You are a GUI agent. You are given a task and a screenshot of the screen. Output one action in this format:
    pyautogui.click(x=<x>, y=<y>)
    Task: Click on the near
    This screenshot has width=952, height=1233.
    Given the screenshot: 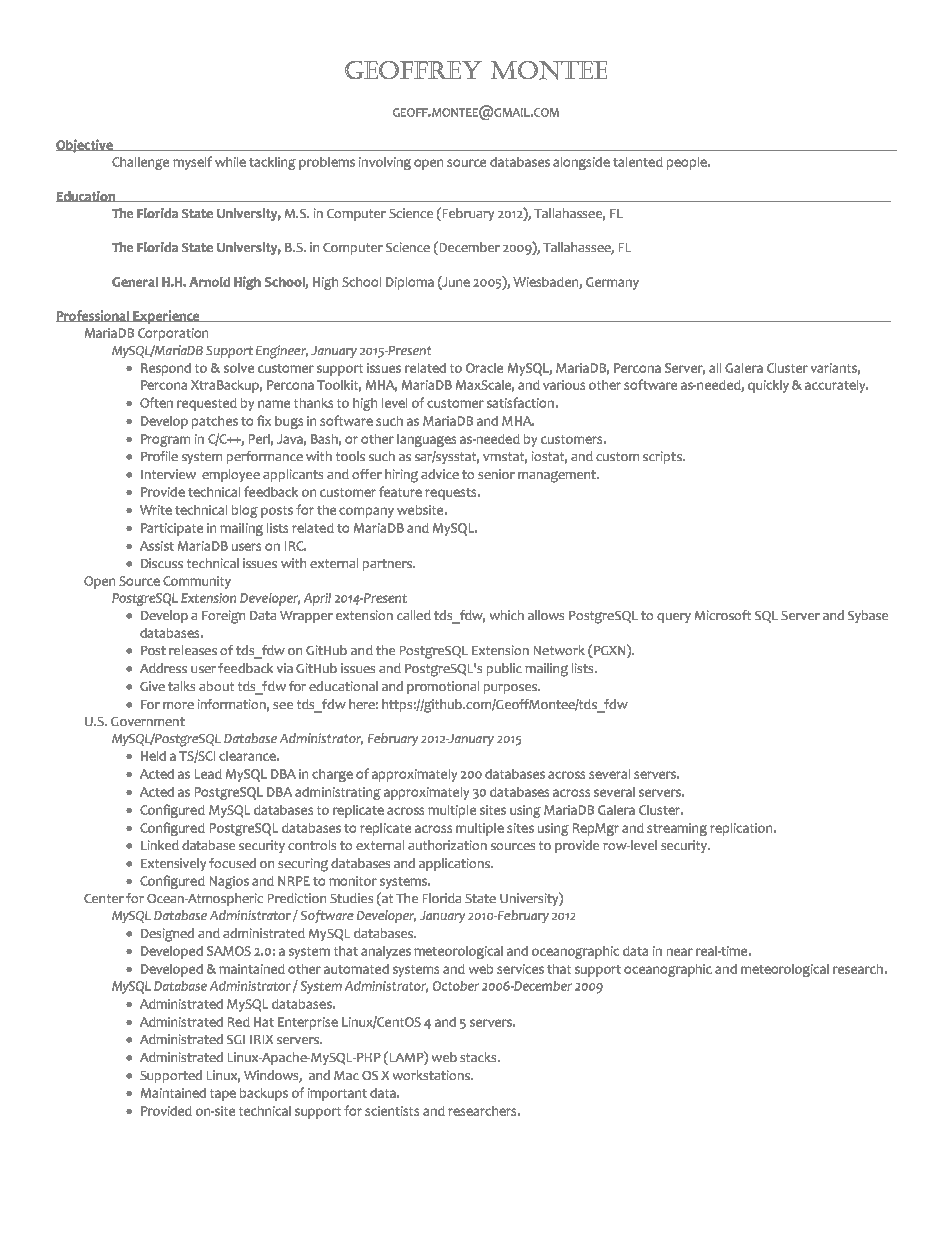 What is the action you would take?
    pyautogui.click(x=680, y=952)
